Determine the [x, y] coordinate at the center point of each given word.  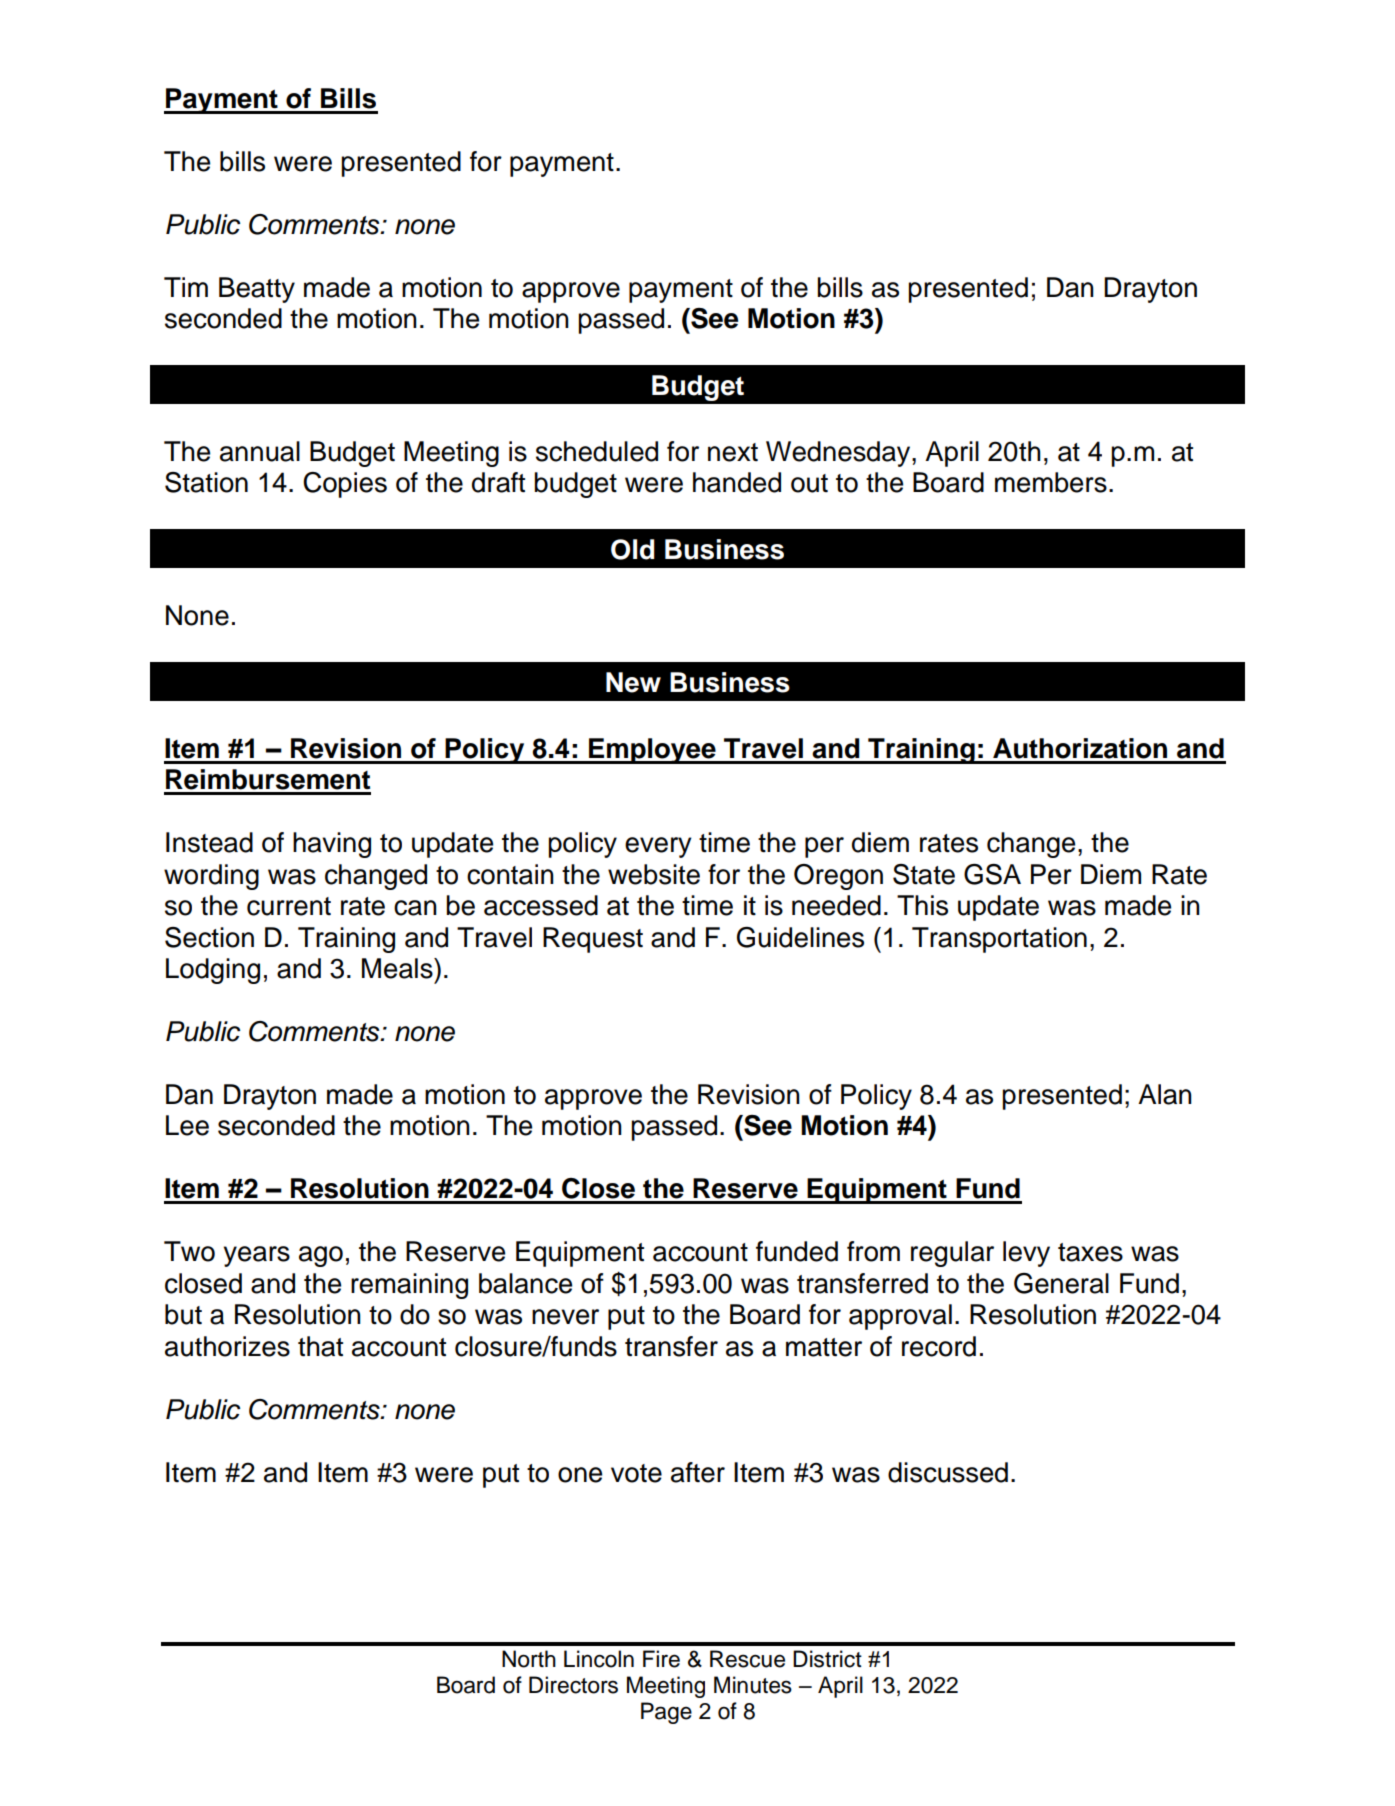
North [529, 1659]
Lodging [213, 971]
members [1051, 482]
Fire [661, 1659]
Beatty [257, 290]
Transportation [999, 940]
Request [593, 940]
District [827, 1659]
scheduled [597, 451]
